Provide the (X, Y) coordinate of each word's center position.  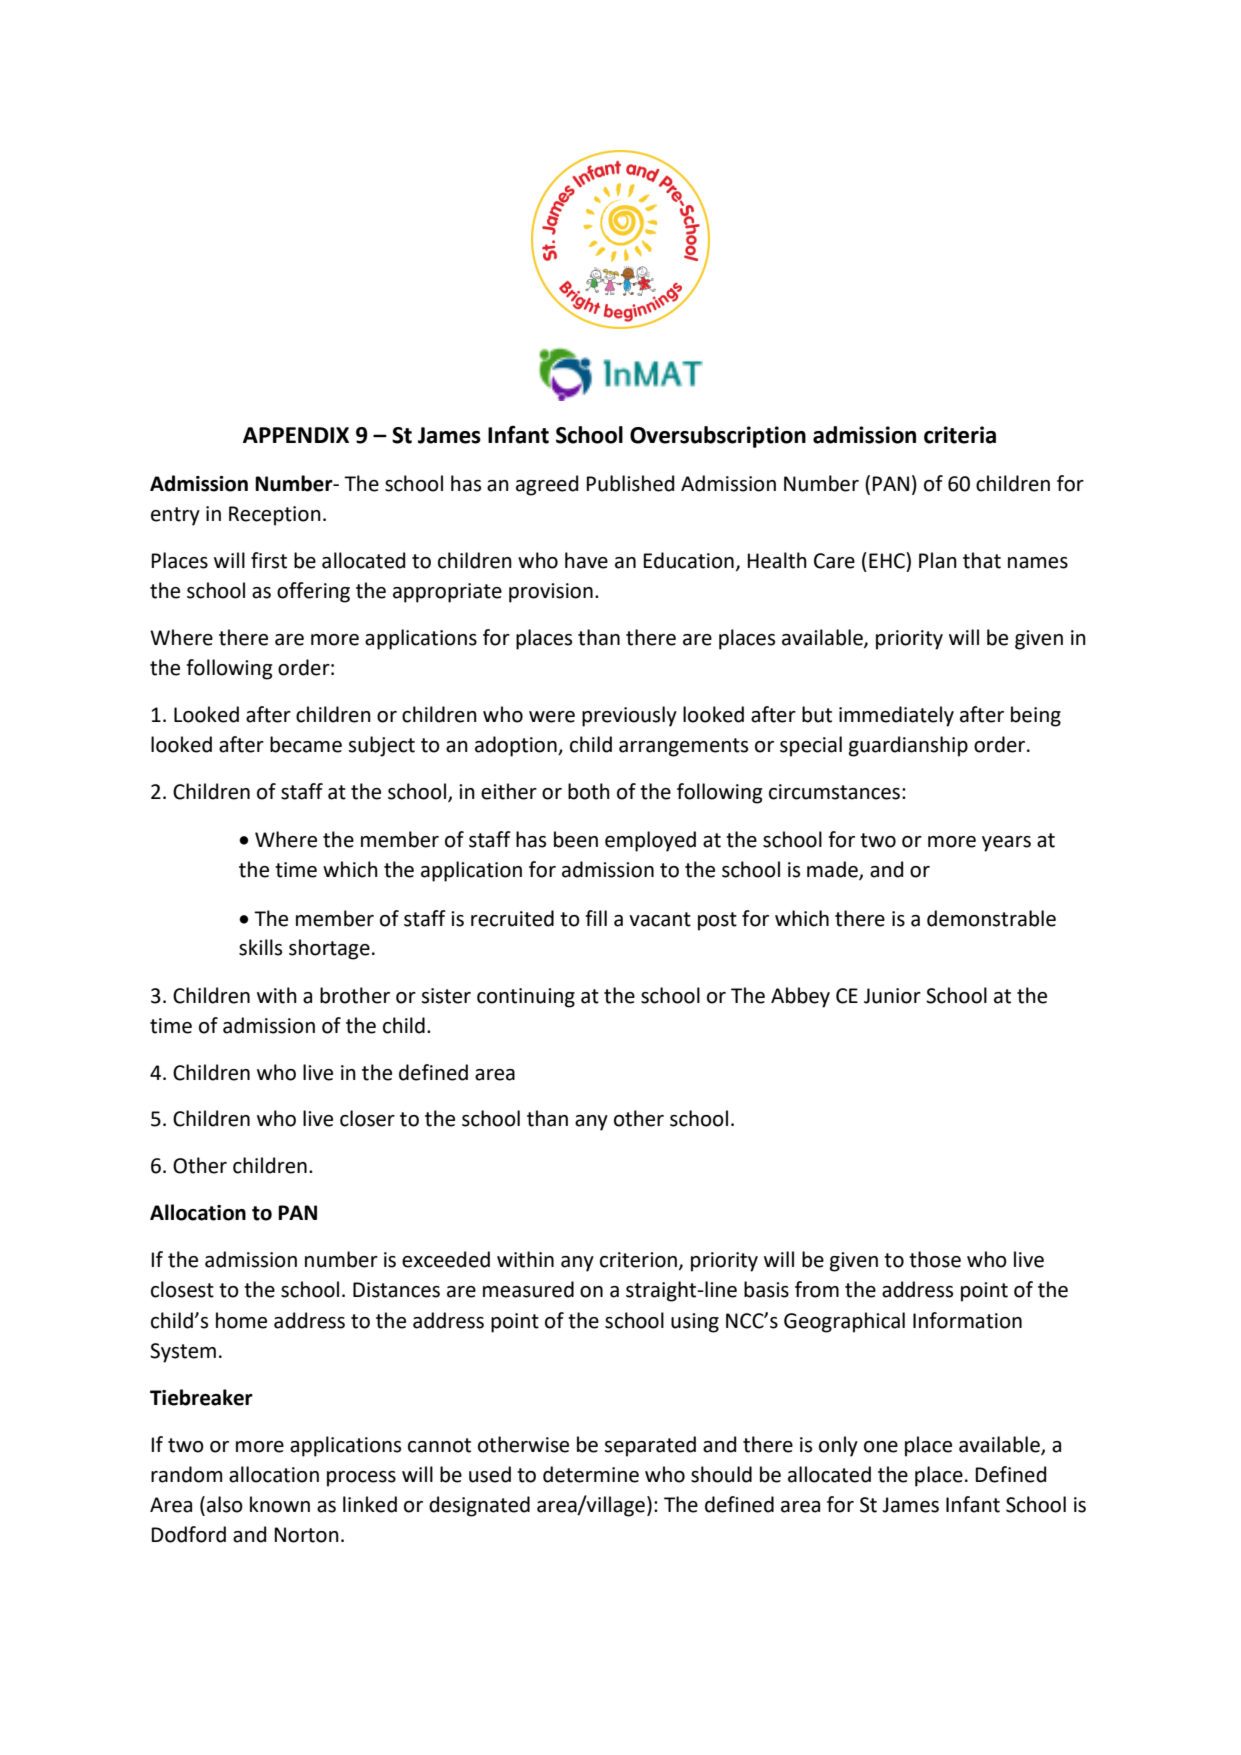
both (589, 791)
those (935, 1259)
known (280, 1504)
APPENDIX (296, 435)
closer (367, 1118)
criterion (640, 1261)
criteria (960, 435)
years (1006, 844)
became (306, 744)
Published (630, 483)
